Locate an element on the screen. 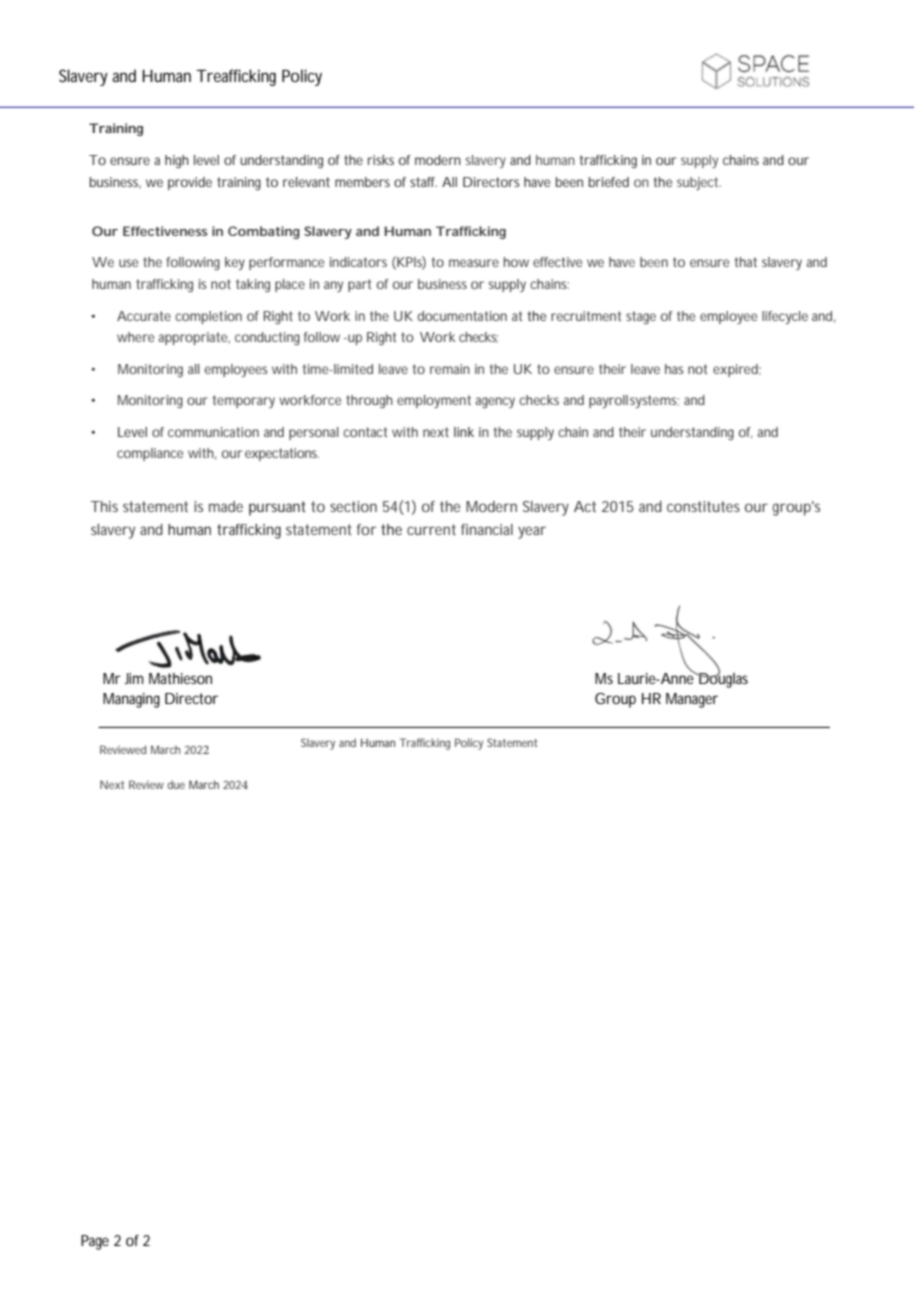  Douglas is located at coordinates (722, 679).
